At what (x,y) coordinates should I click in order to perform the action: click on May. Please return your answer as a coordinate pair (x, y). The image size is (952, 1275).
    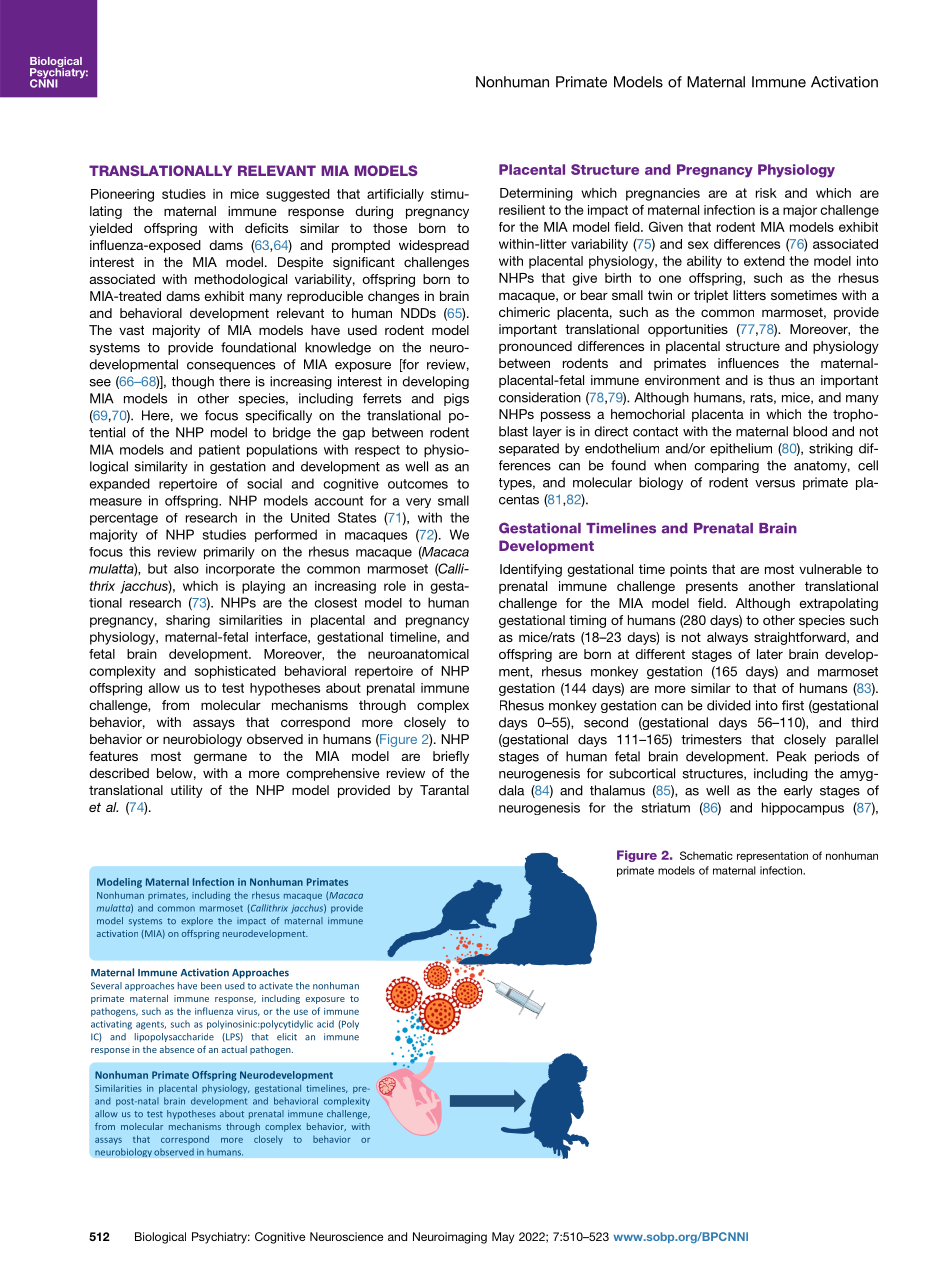
    Looking at the image, I should click on (503, 1238).
